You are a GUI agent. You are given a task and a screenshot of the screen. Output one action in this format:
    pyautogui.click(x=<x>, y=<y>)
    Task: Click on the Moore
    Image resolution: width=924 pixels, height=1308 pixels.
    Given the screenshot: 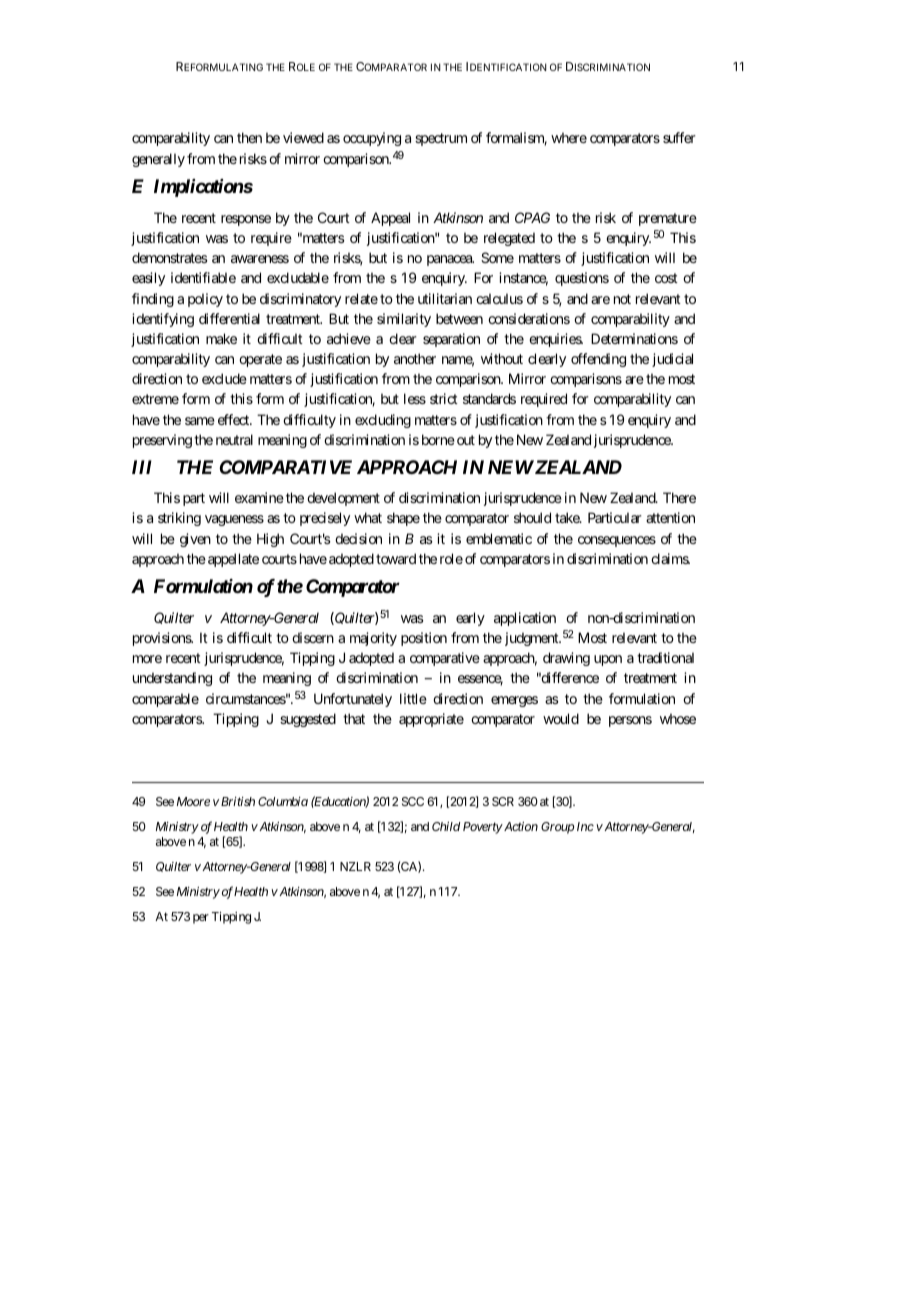 What is the action you would take?
    pyautogui.click(x=193, y=801)
